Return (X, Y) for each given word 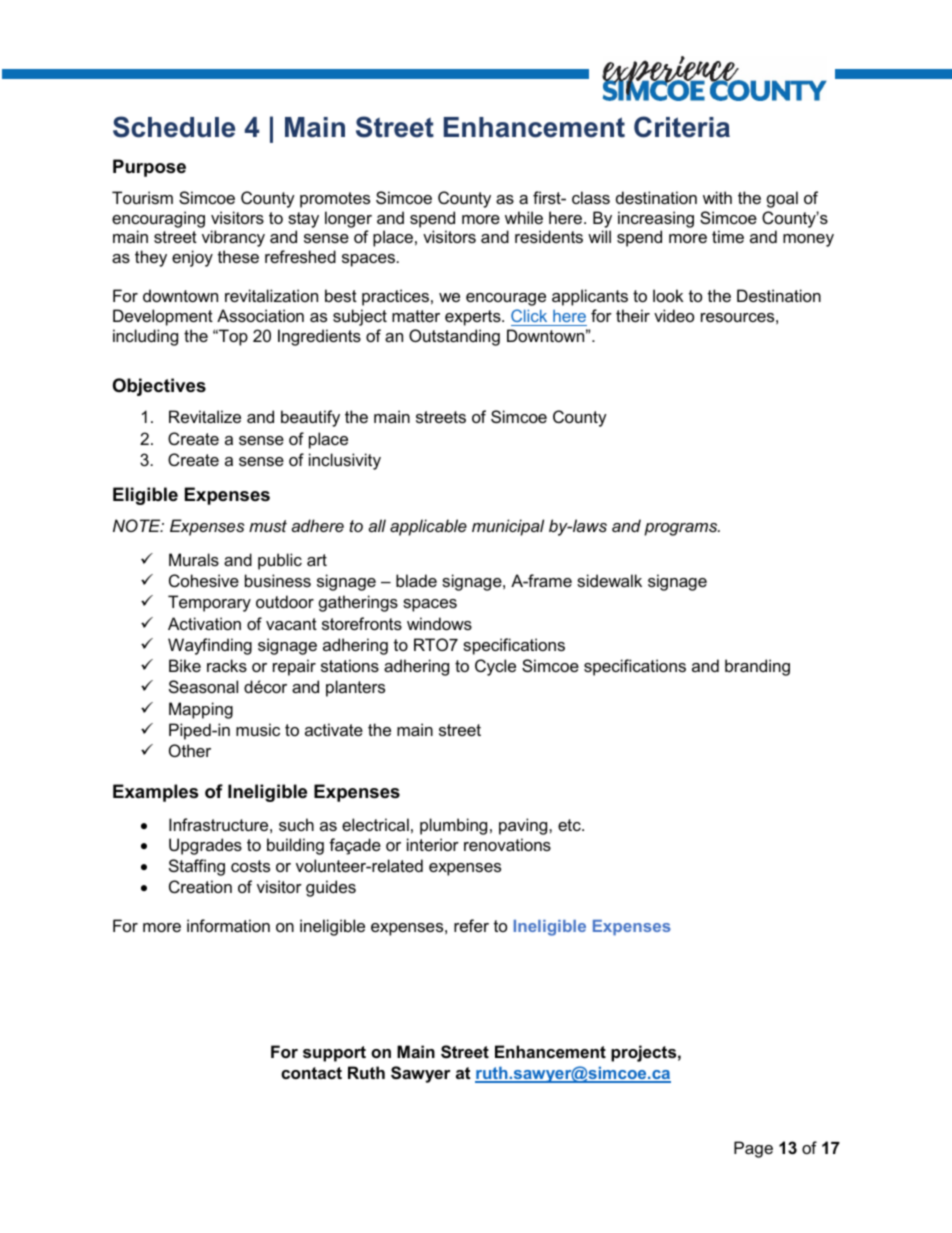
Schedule (174, 127)
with (717, 197)
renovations (507, 844)
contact (311, 1073)
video (674, 315)
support (334, 1054)
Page (753, 1149)
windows (439, 623)
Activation (204, 623)
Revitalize (205, 416)
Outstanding (454, 337)
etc (570, 825)
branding (757, 667)
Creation (200, 886)
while (524, 217)
